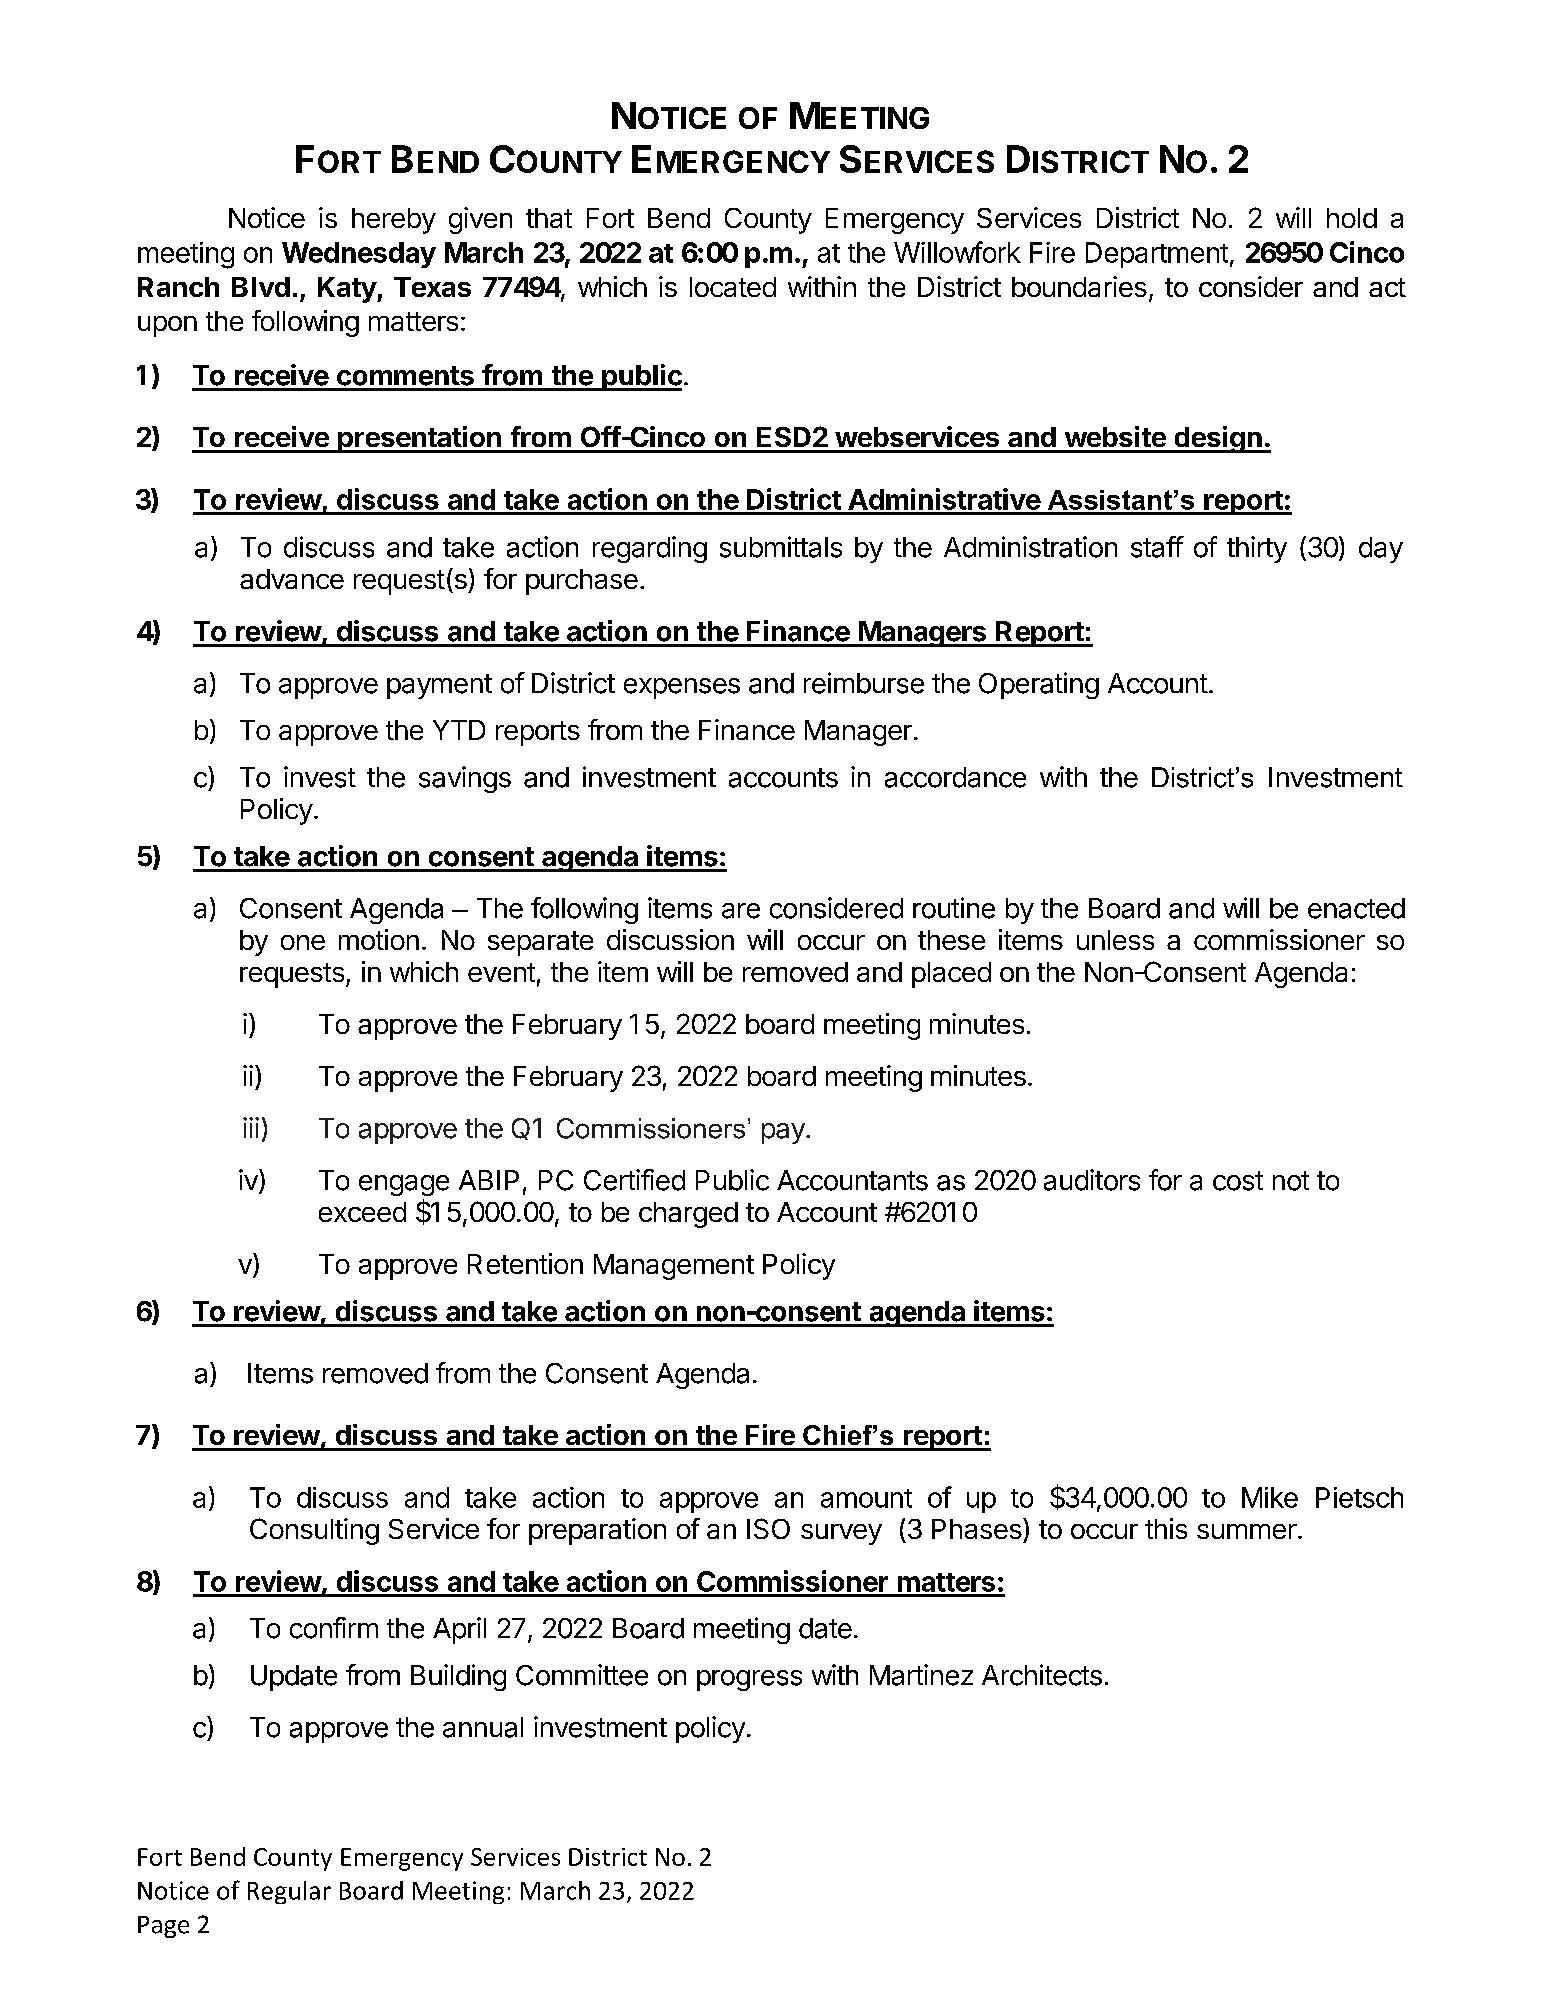 The image size is (1541, 1995). What do you see at coordinates (362, 1212) in the image?
I see `exceed` at bounding box center [362, 1212].
